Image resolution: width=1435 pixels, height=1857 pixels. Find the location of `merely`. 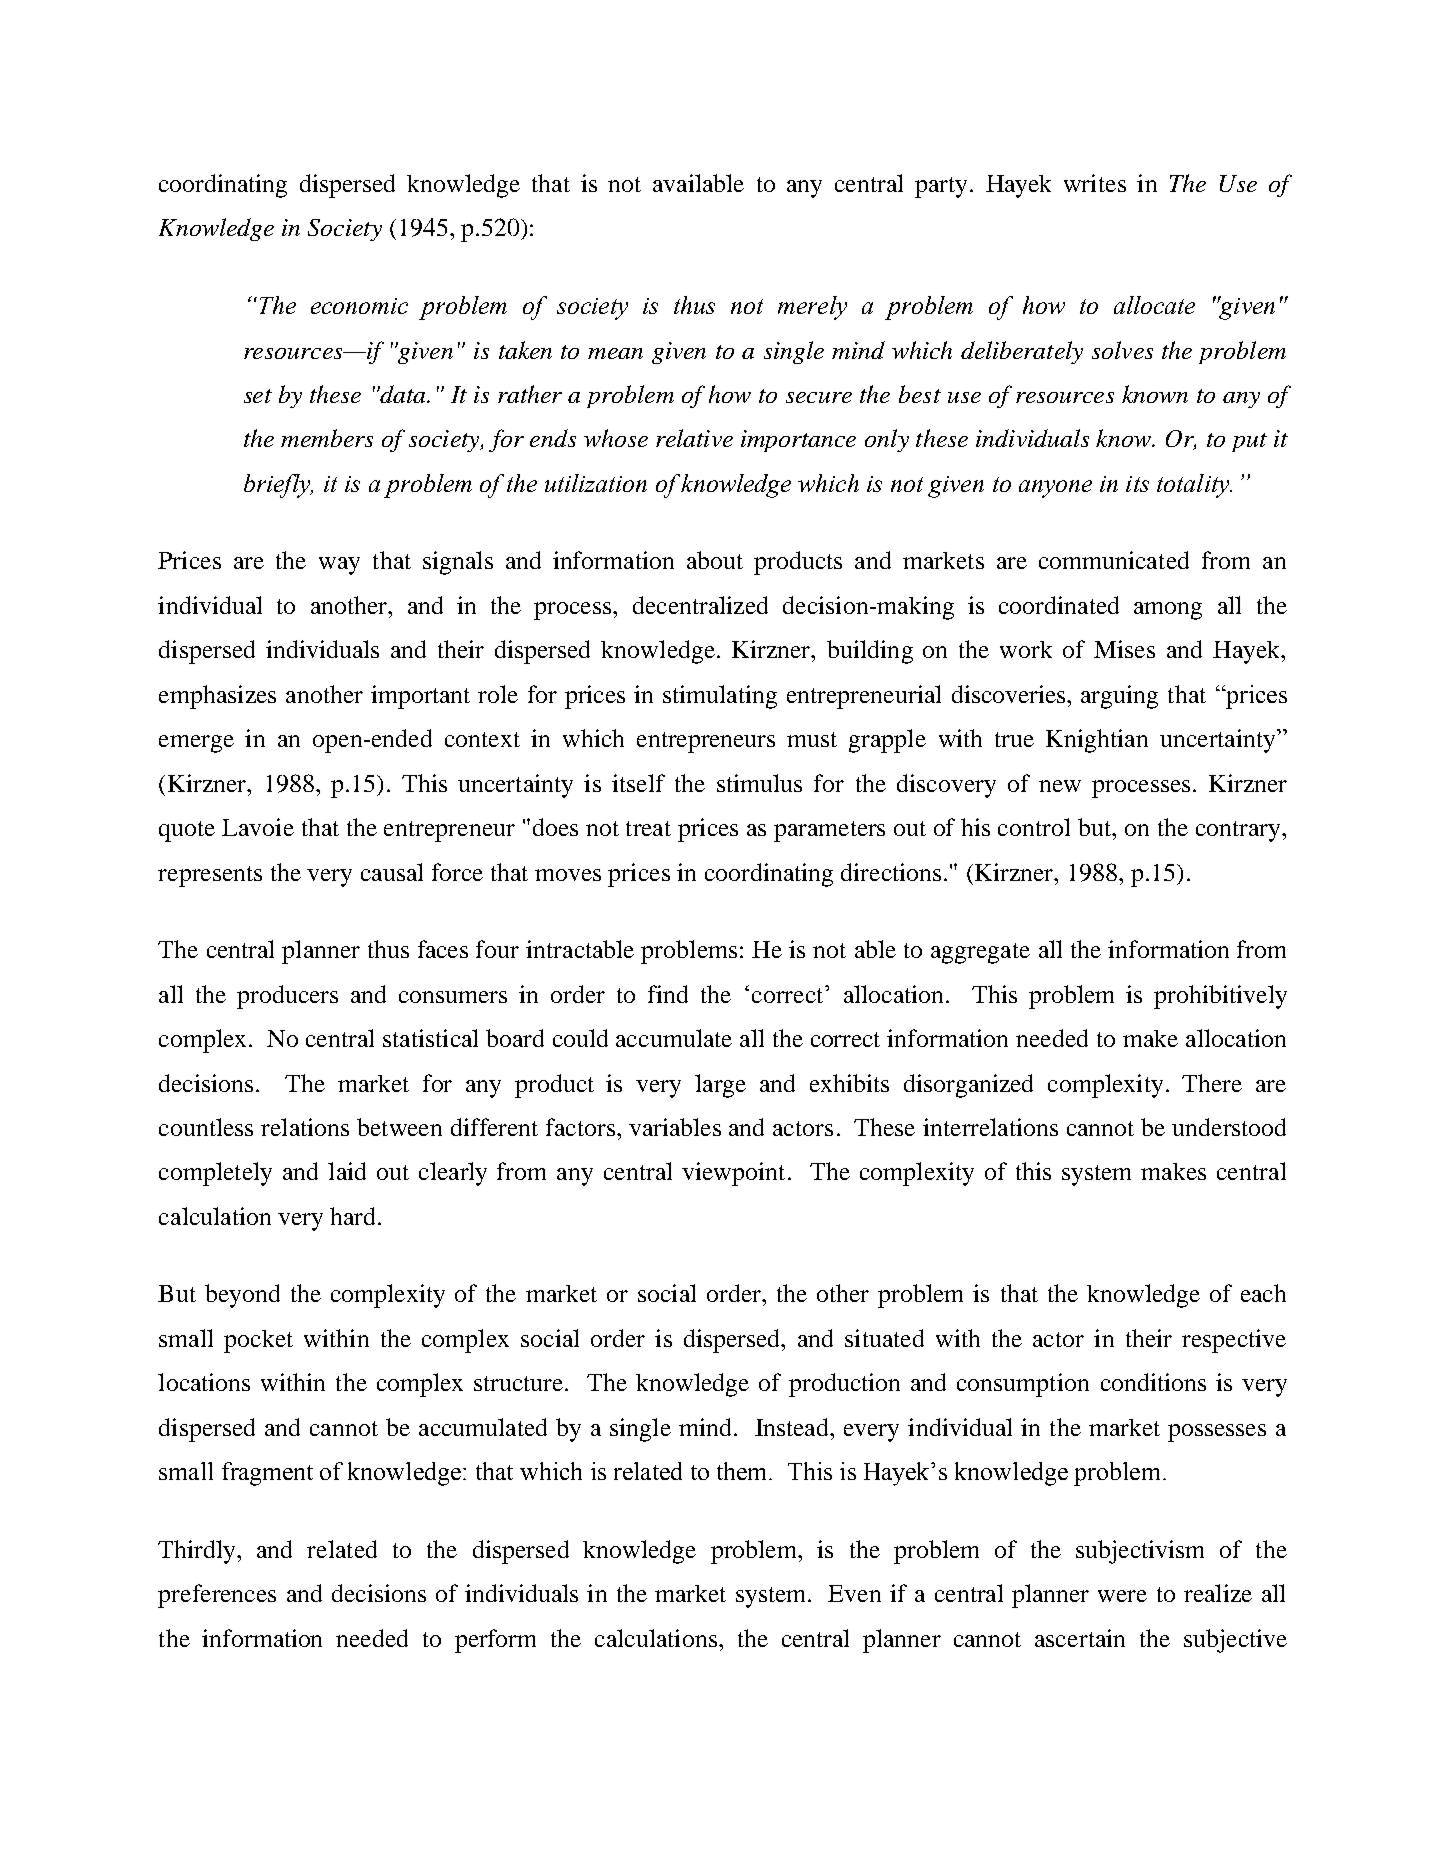

merely is located at coordinates (812, 308).
